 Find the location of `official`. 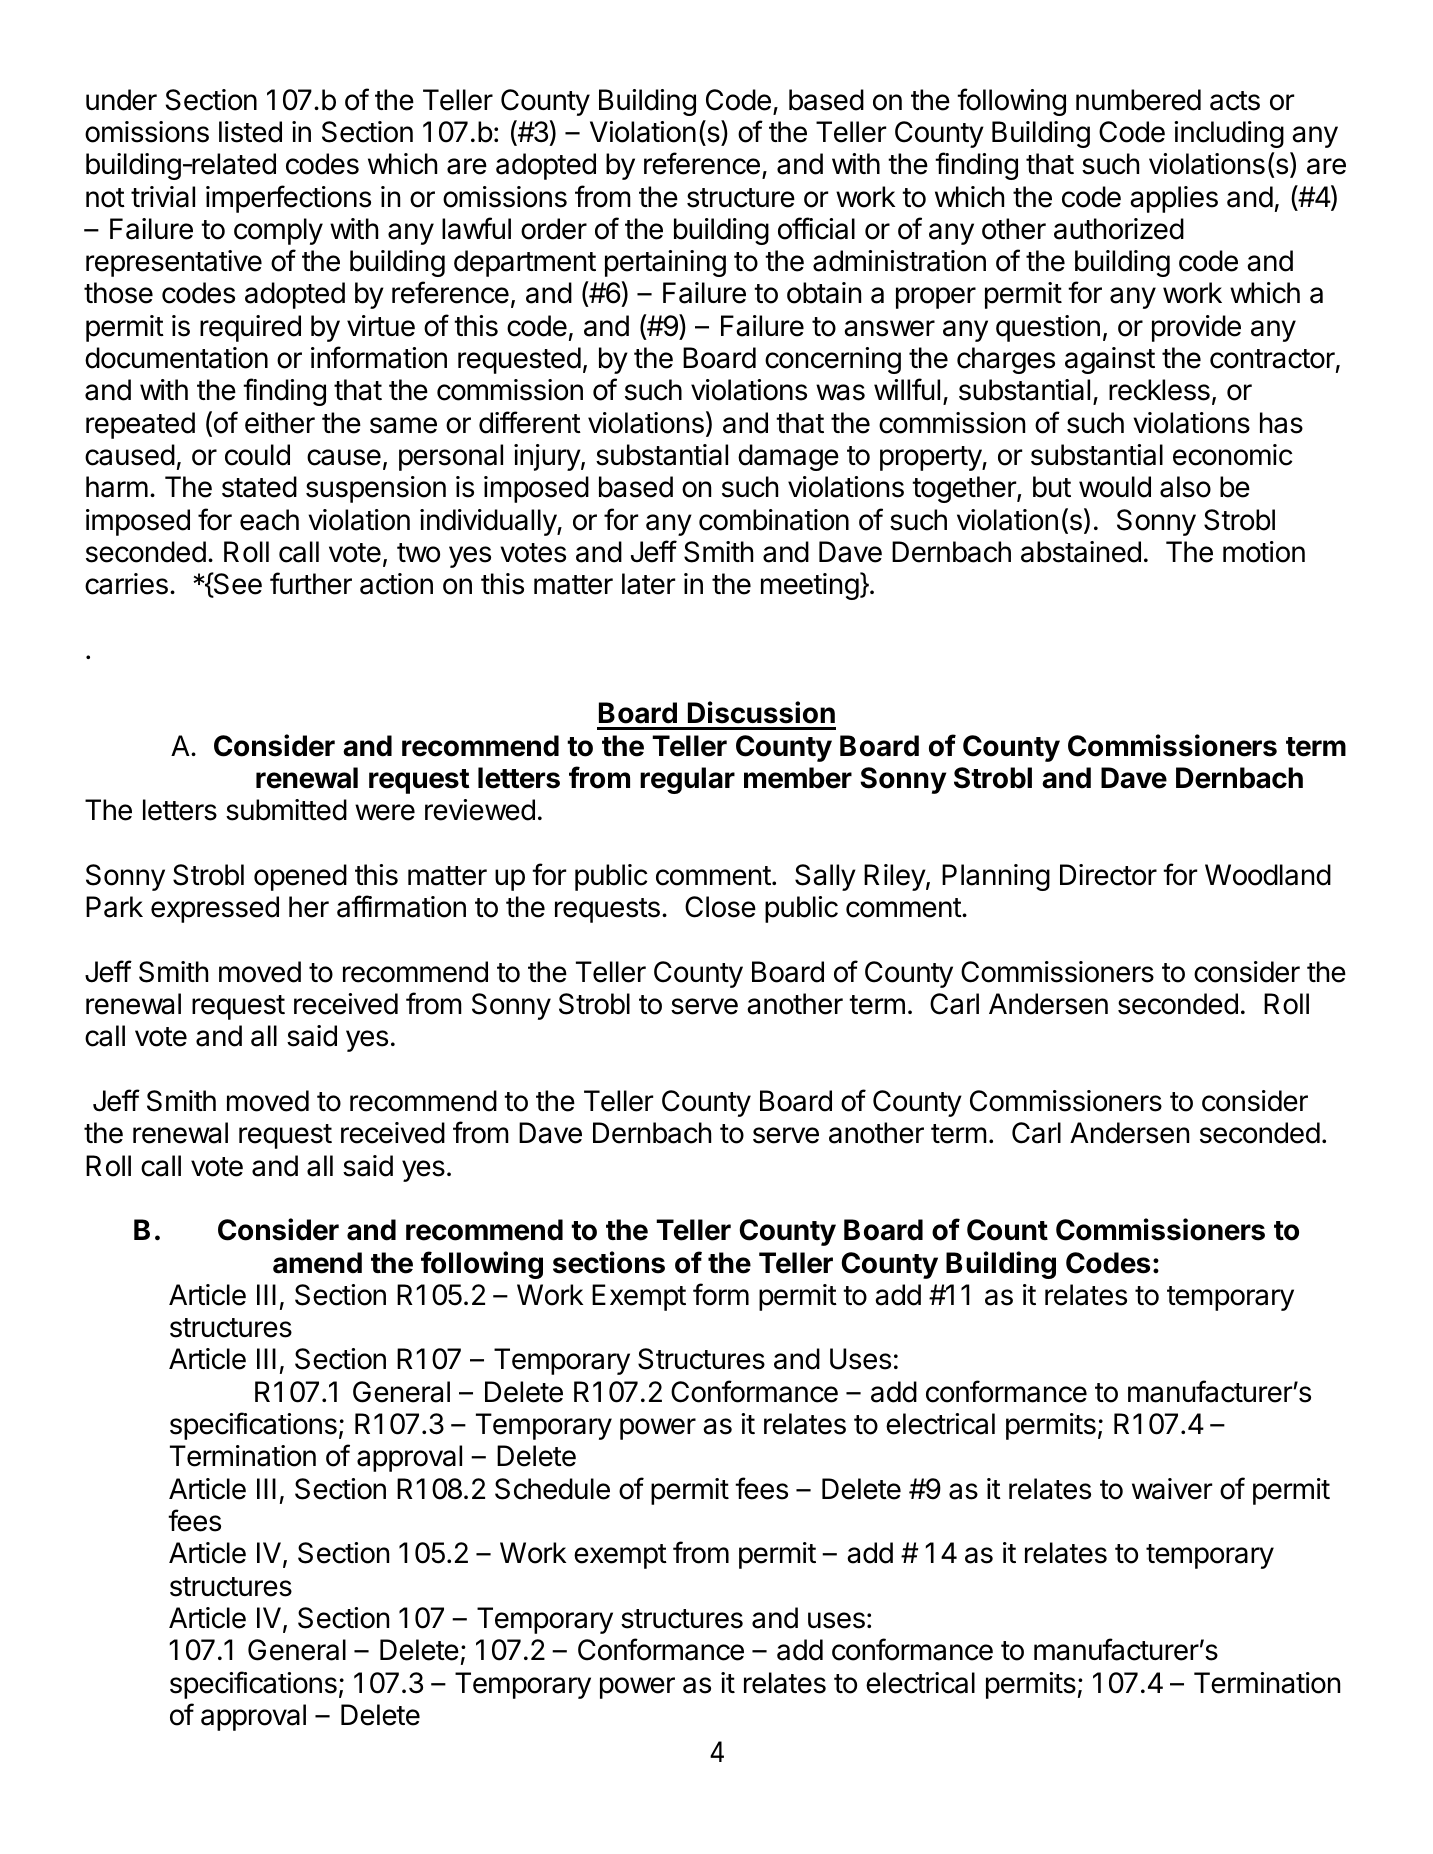

official is located at coordinates (816, 228).
